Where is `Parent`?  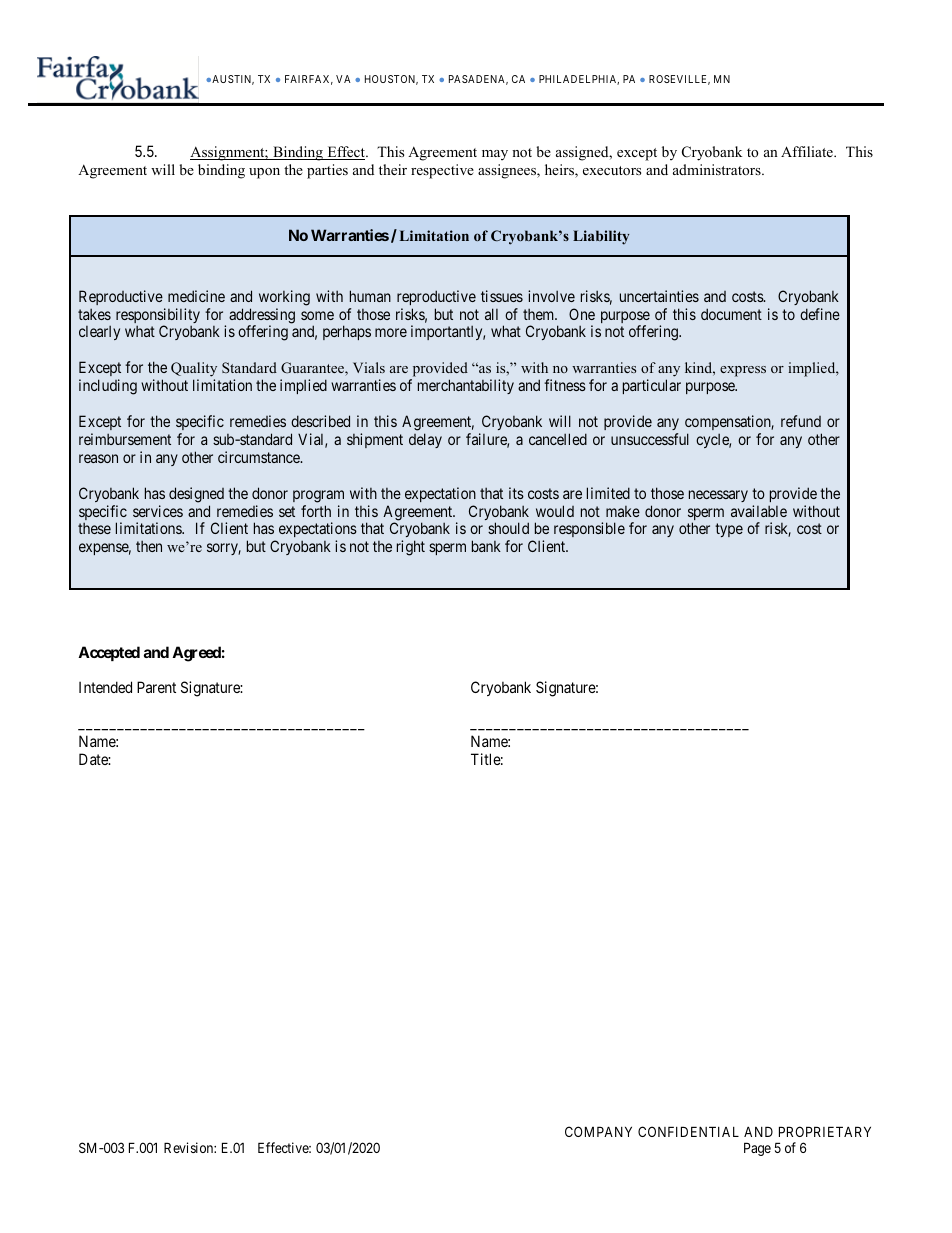 Parent is located at coordinates (156, 687).
